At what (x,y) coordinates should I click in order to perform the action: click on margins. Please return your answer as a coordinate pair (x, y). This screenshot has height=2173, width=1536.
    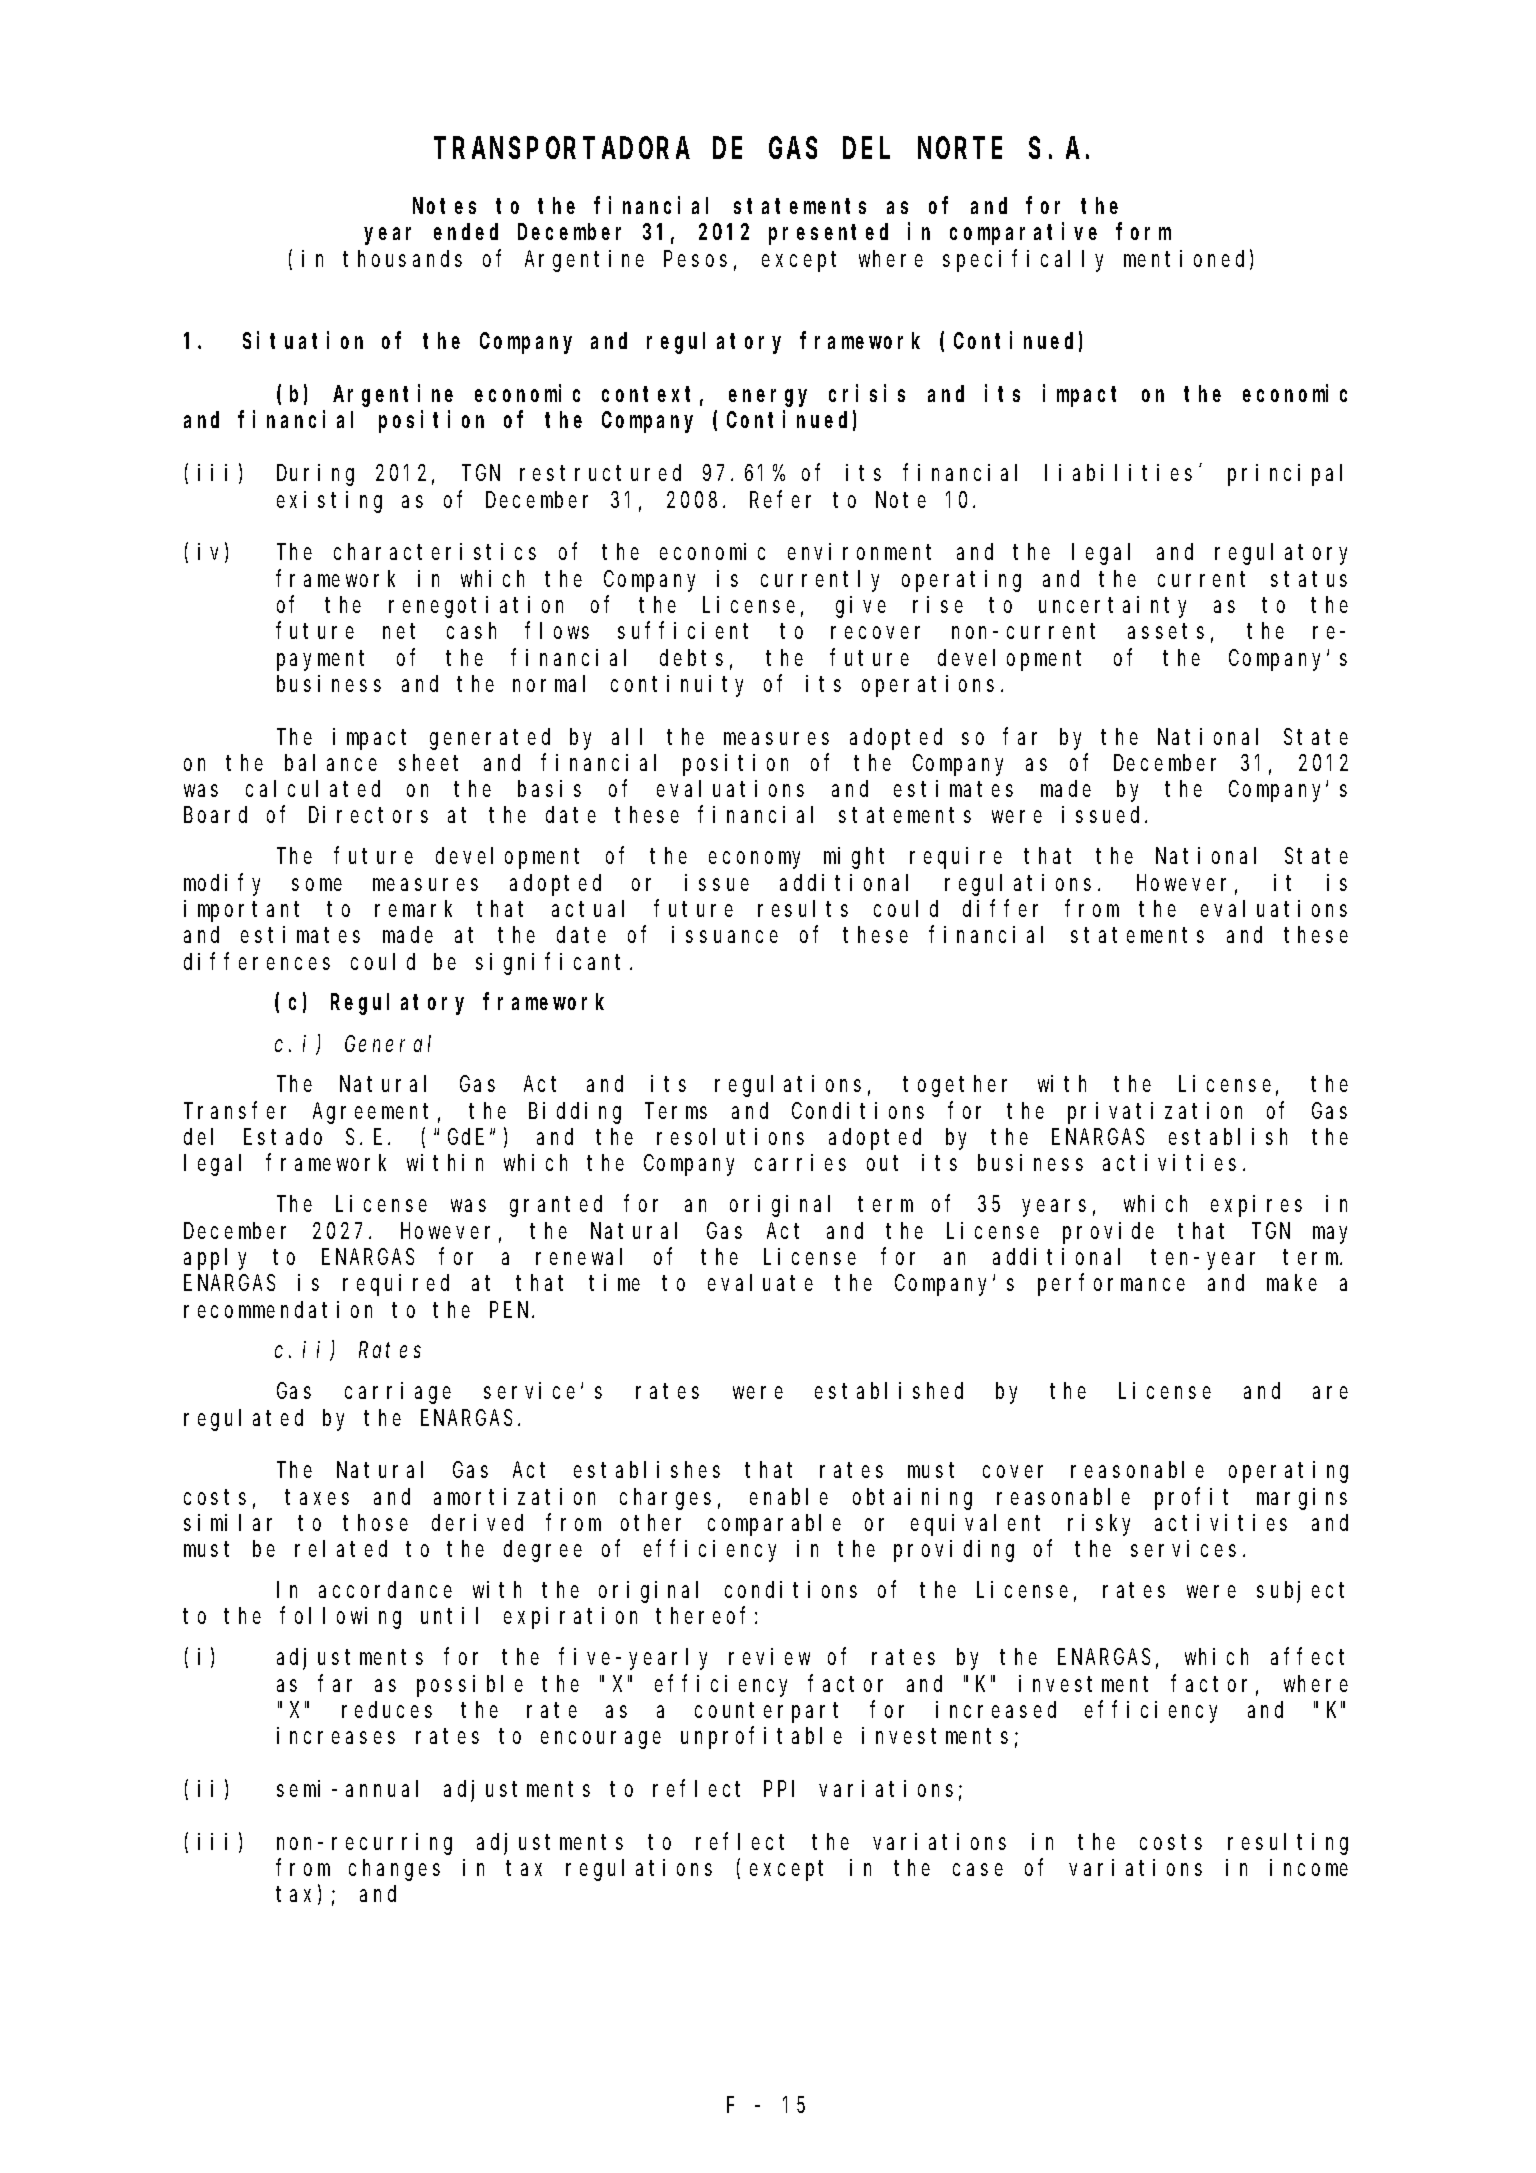
    Looking at the image, I should click on (1302, 1499).
